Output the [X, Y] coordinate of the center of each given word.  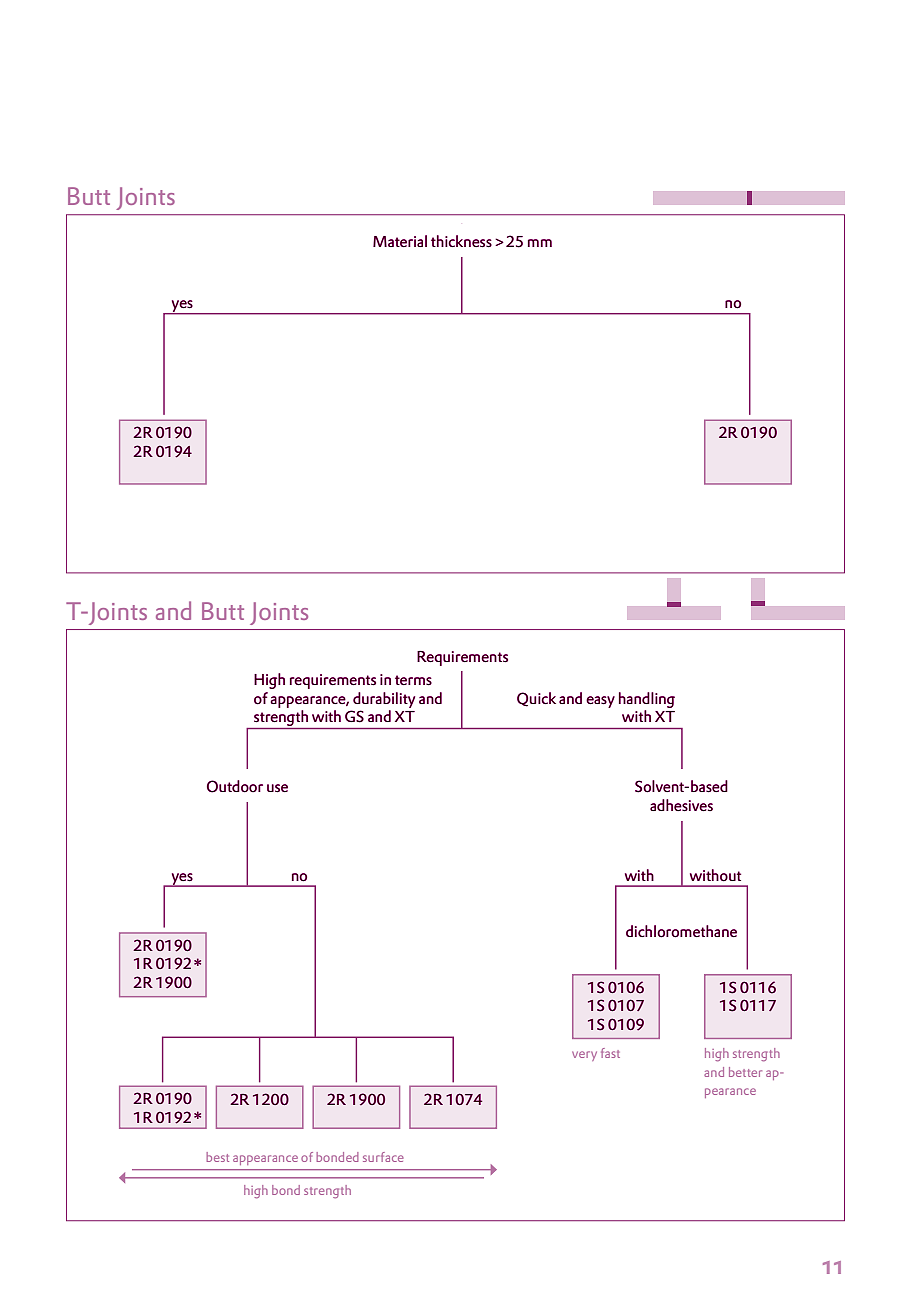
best [217, 1157]
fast [610, 1053]
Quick [536, 699]
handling [647, 700]
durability [384, 700]
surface [383, 1157]
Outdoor [235, 786]
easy [600, 702]
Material [400, 241]
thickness [461, 241]
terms [413, 680]
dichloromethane [681, 931]
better [745, 1072]
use [277, 788]
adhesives [681, 805]
